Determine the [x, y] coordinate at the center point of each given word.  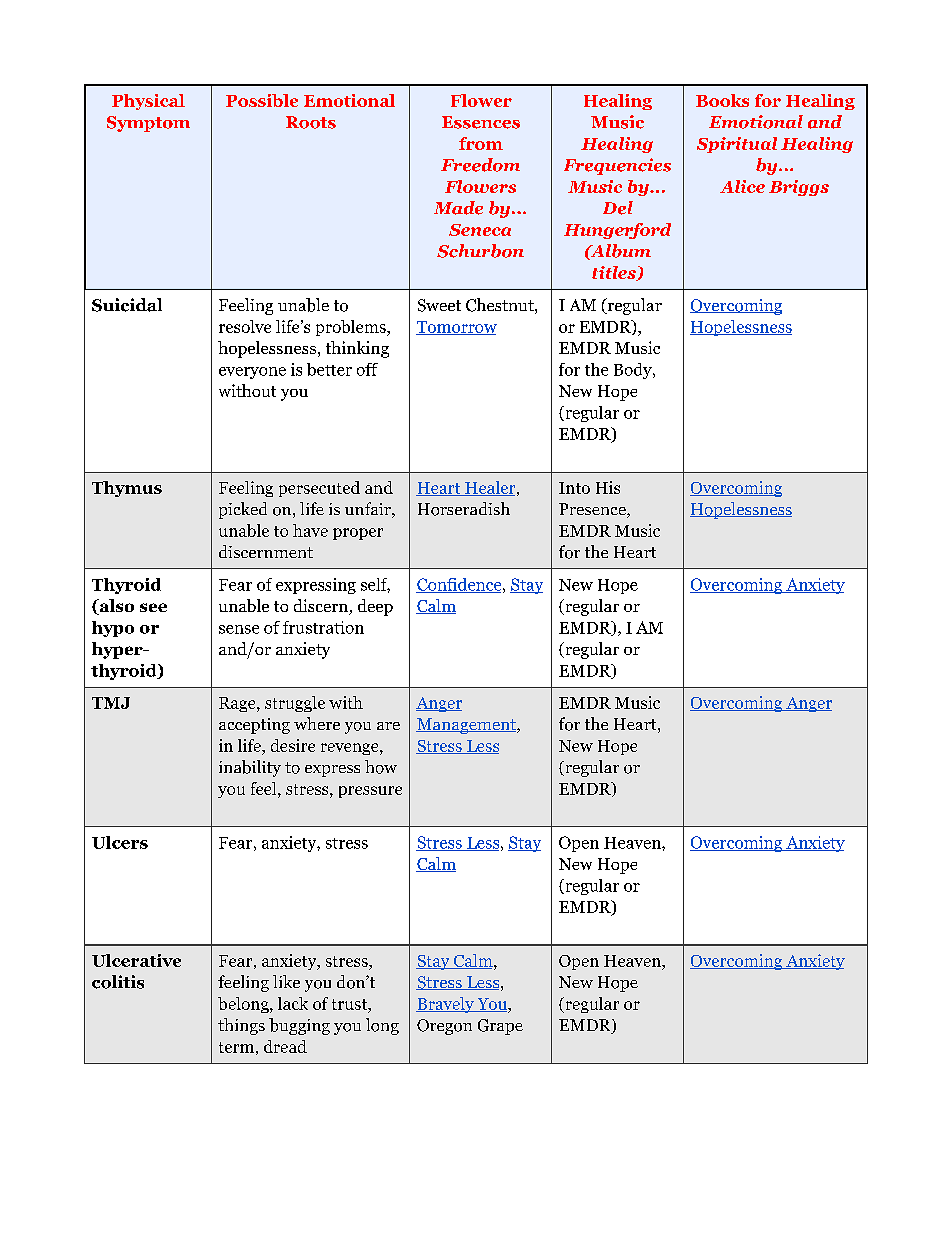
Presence [593, 510]
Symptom [148, 124]
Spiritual [737, 145]
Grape [500, 1027]
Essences [481, 122]
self [375, 585]
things [241, 1026]
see [153, 607]
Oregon [444, 1027]
